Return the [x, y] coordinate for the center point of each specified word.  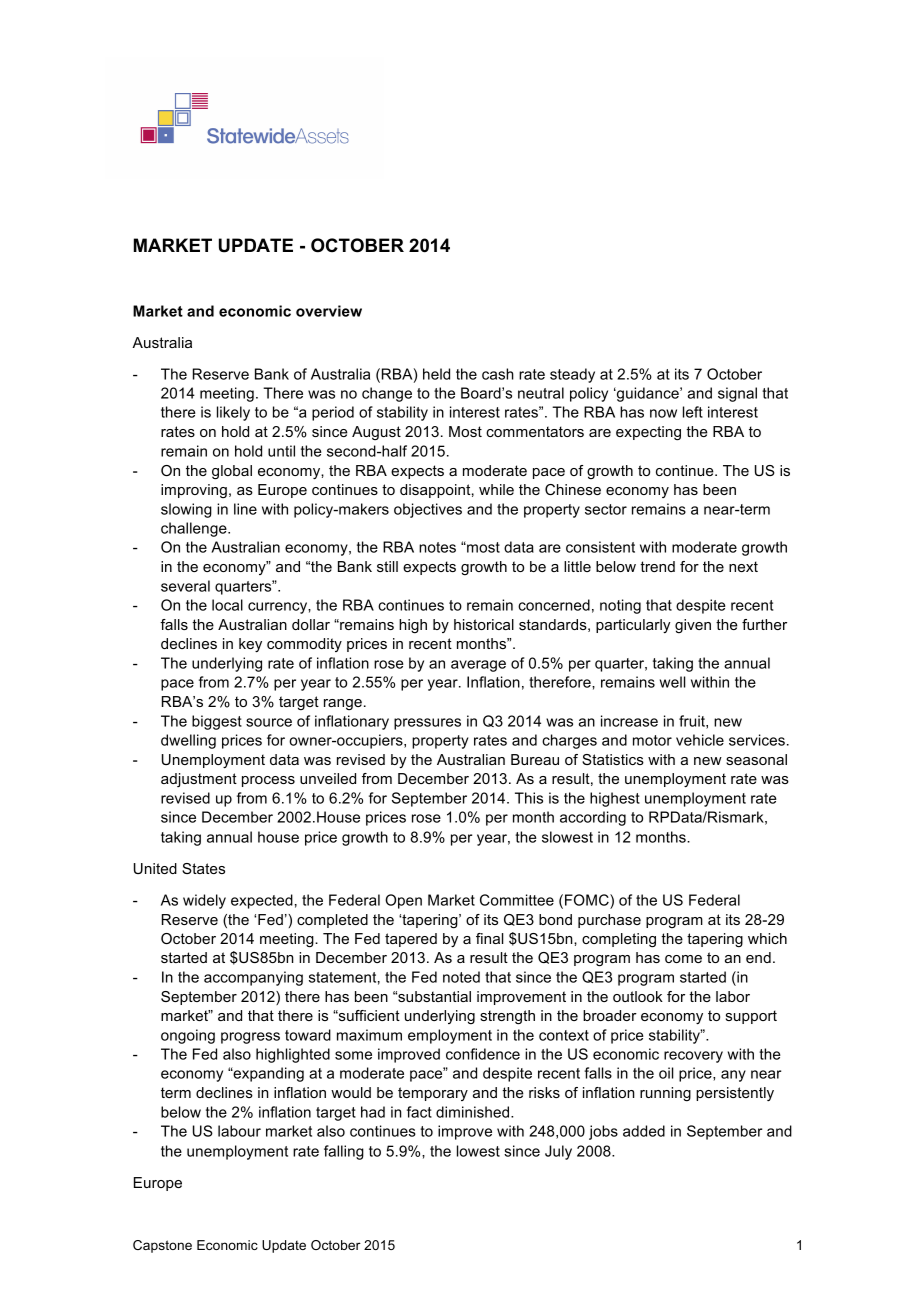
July [558, 1152]
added [644, 1131]
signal [737, 394]
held [436, 374]
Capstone [162, 1246]
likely [233, 413]
